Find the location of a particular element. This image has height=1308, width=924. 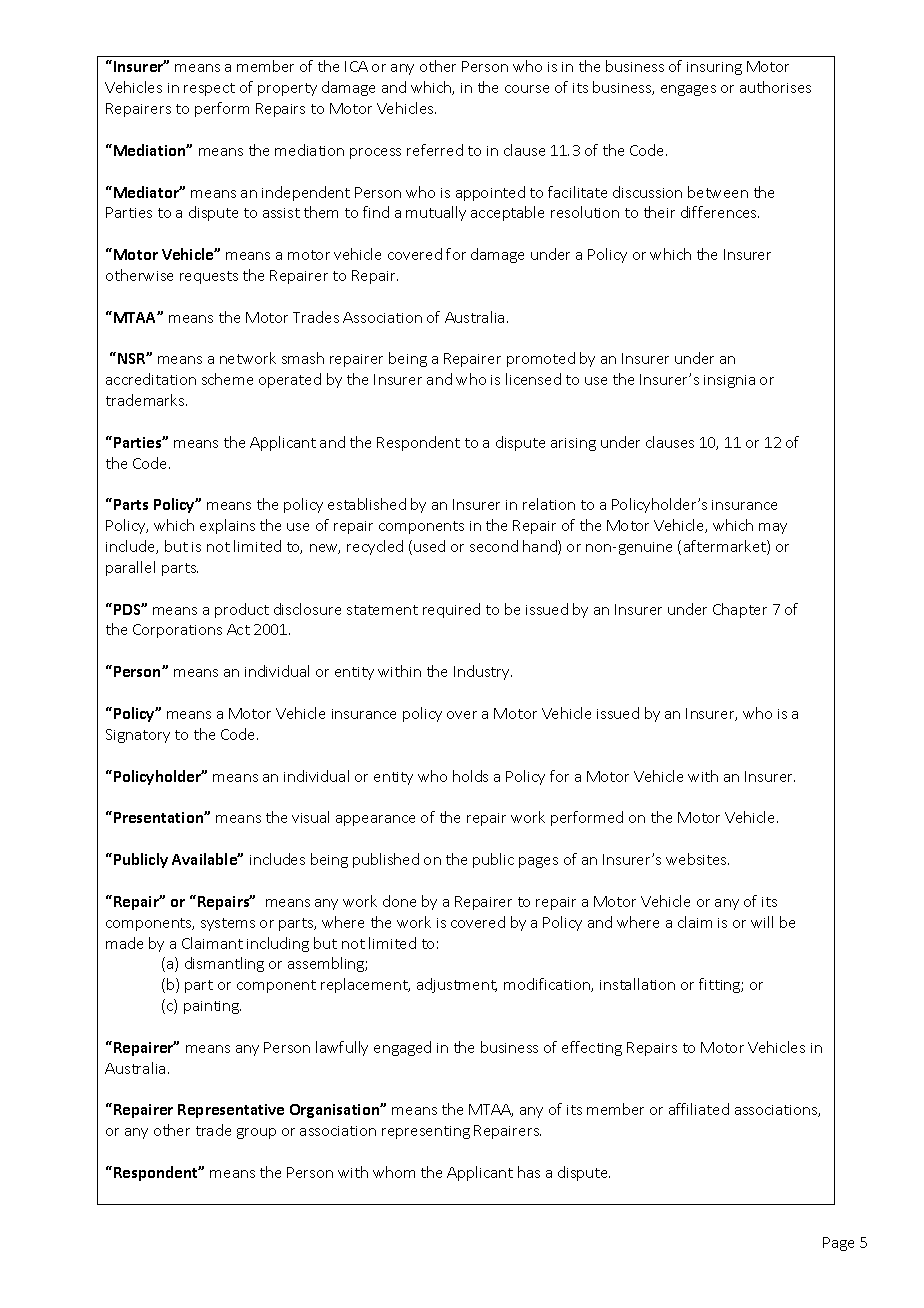

representing is located at coordinates (426, 1132).
